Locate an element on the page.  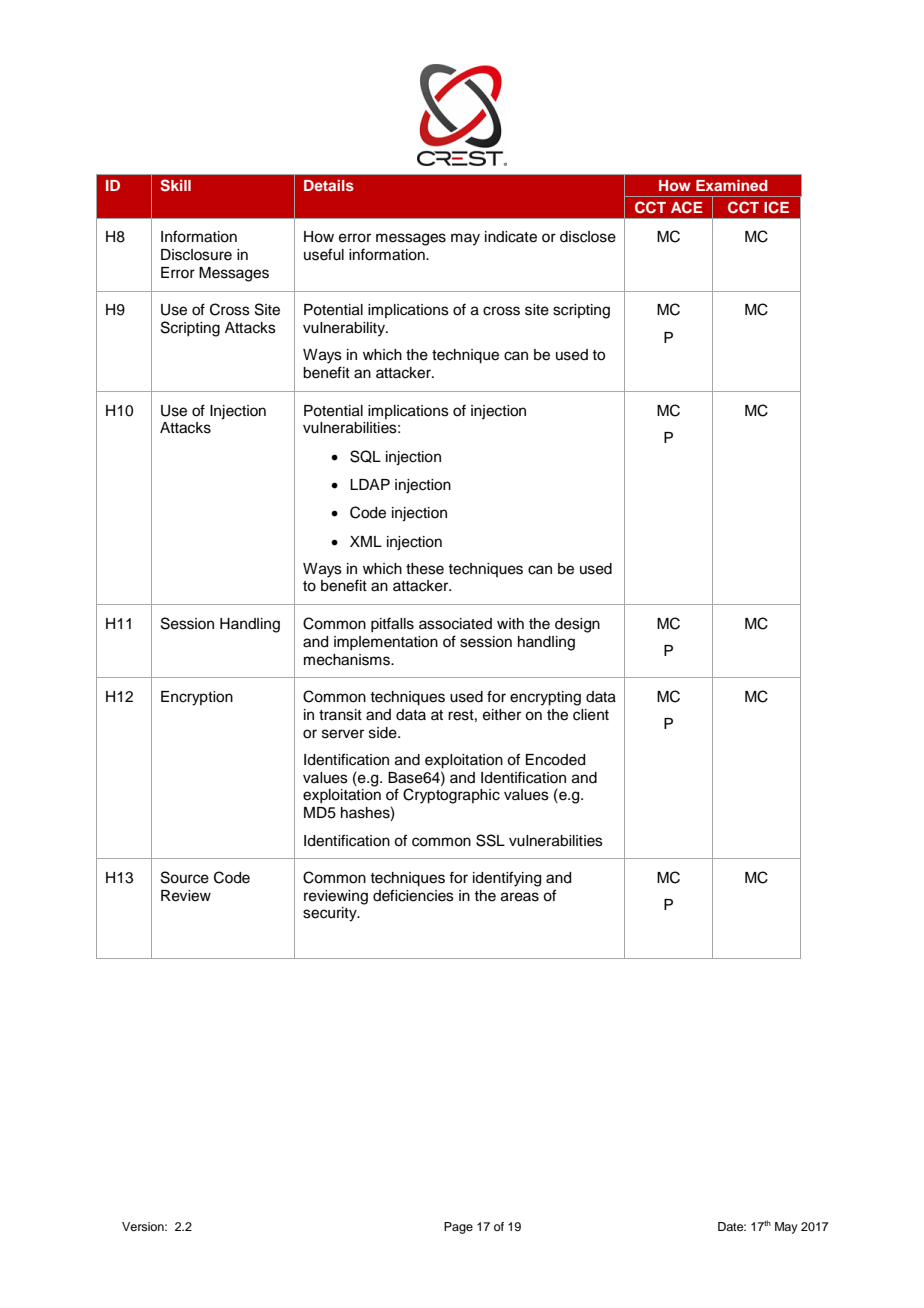
these is located at coordinates (425, 569).
